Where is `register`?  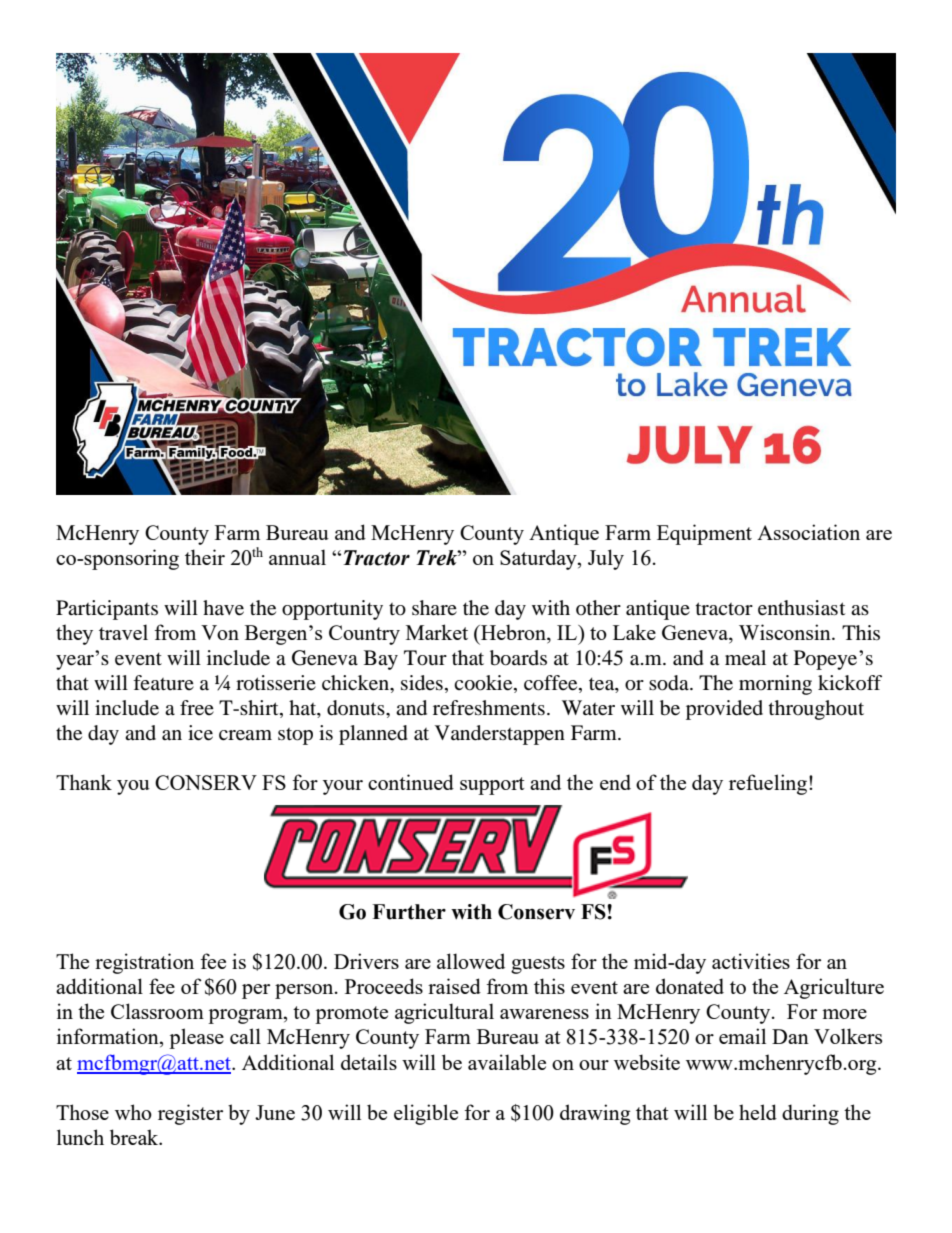
register is located at coordinates (190, 1114).
